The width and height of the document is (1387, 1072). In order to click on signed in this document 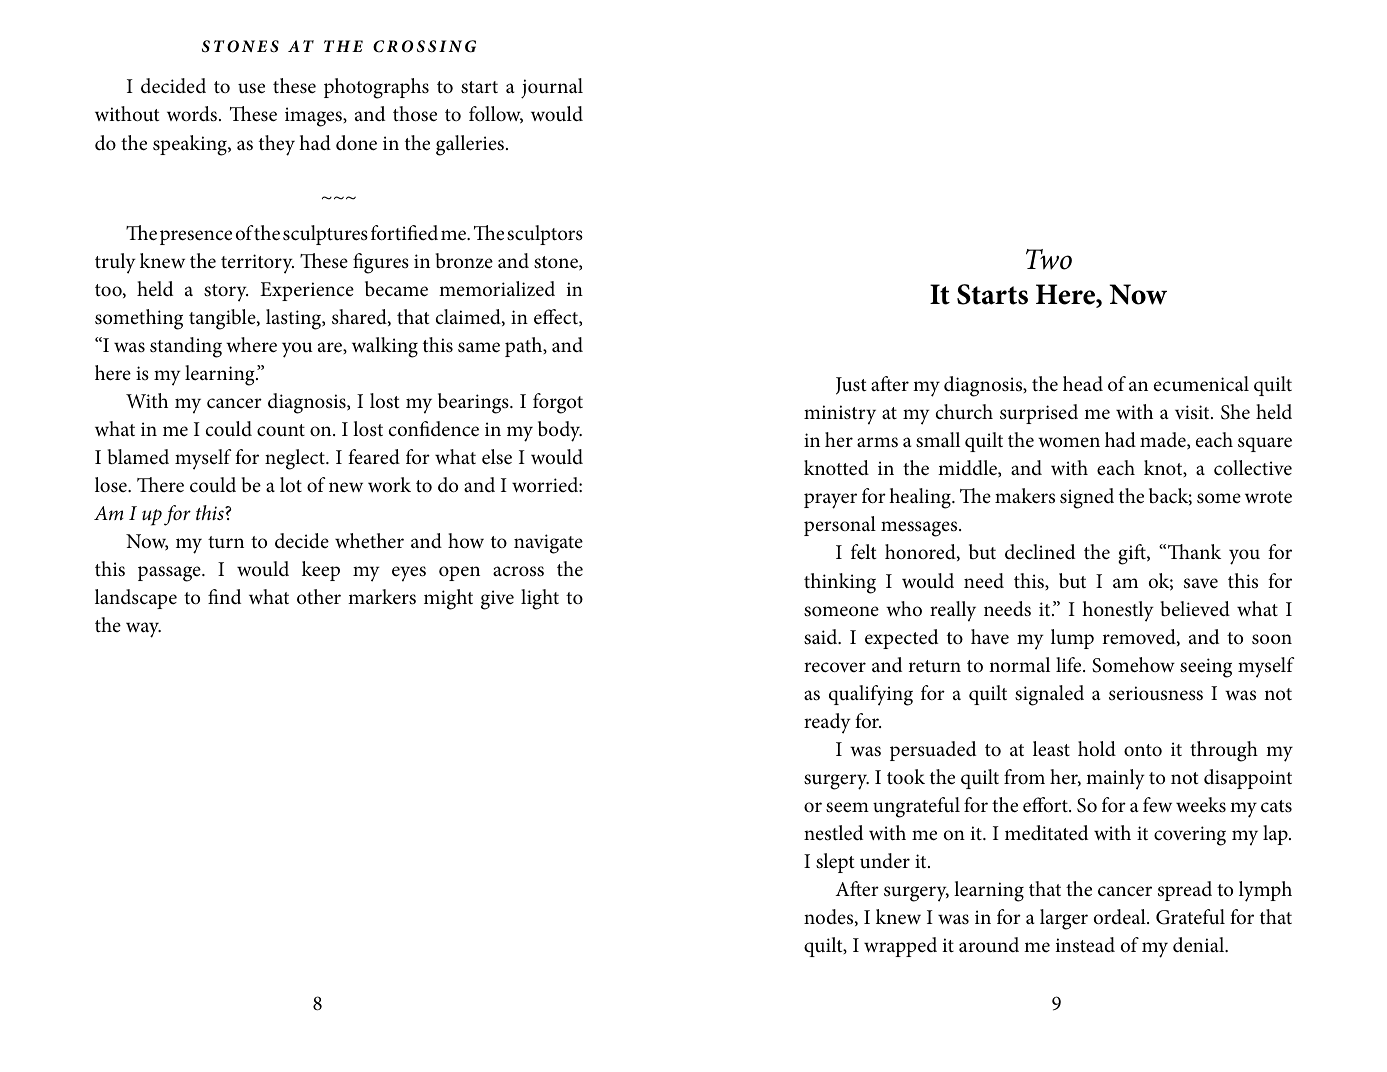, I will do `click(1087, 498)`.
